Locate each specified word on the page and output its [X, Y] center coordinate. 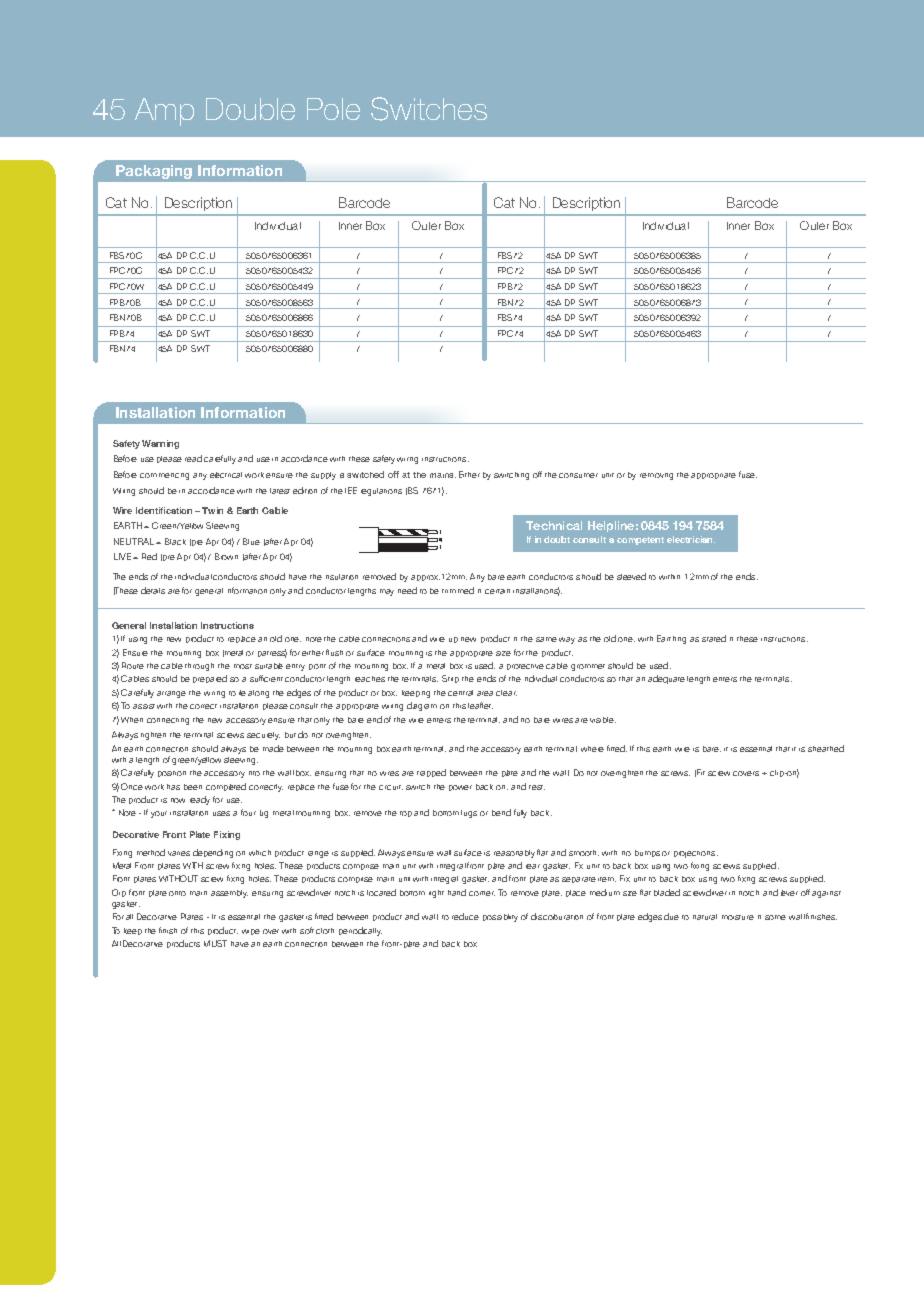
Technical [554, 525]
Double [250, 109]
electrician [691, 539]
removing [656, 476]
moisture [738, 917]
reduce [465, 916]
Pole [333, 109]
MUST [215, 943]
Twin [212, 510]
